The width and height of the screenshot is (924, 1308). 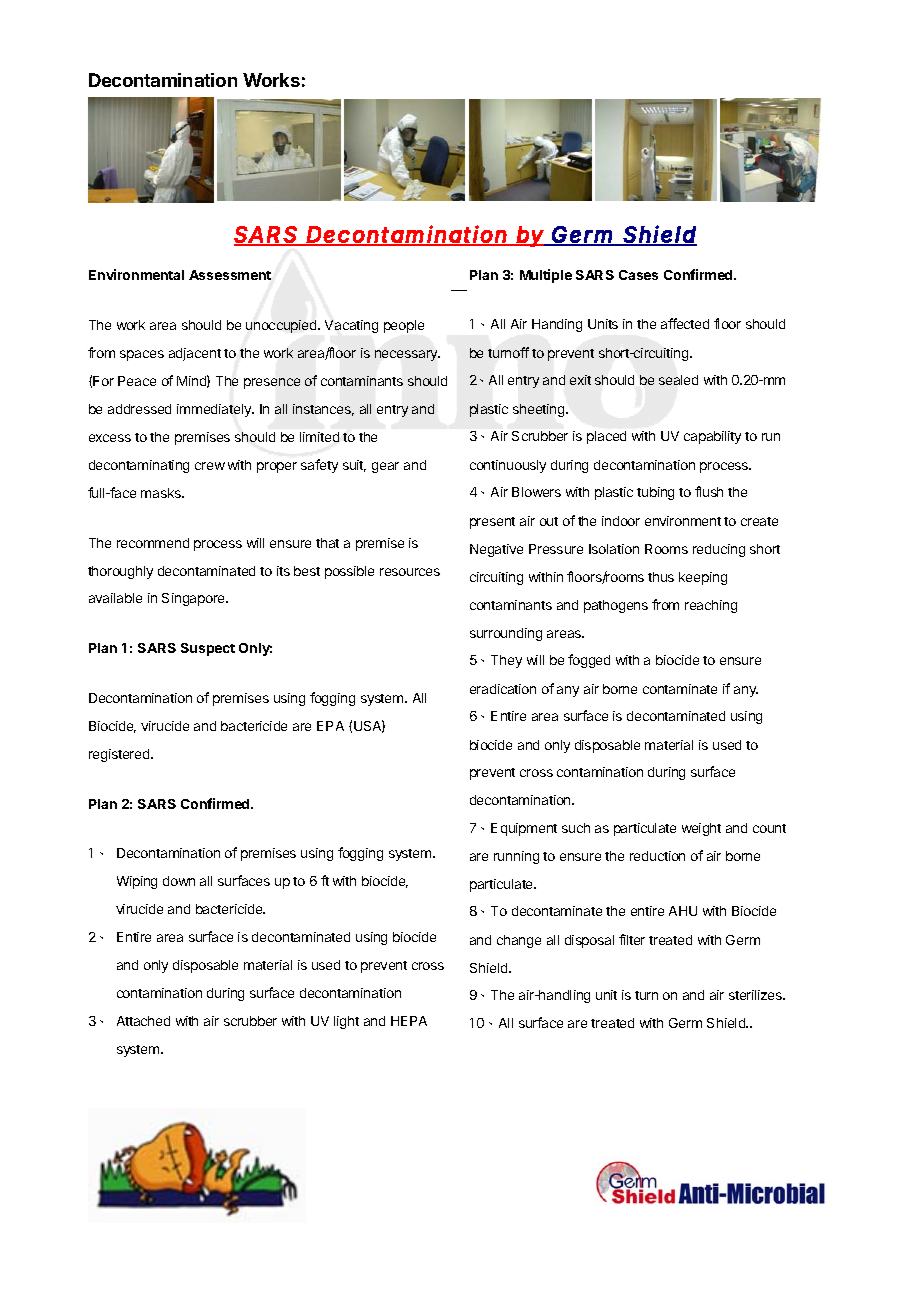 I want to click on people, so click(x=404, y=326).
